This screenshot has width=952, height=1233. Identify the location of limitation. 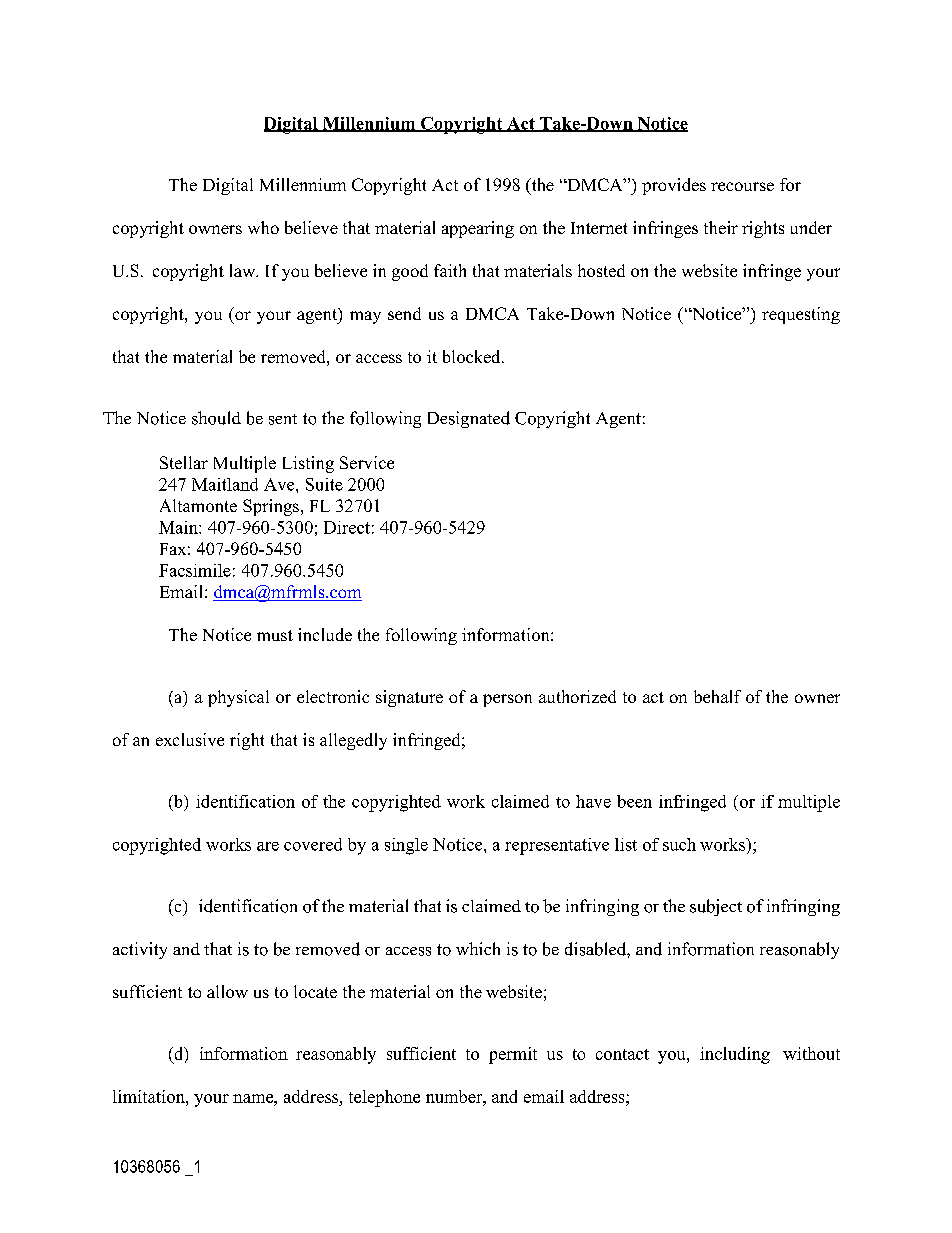
(150, 1096).
